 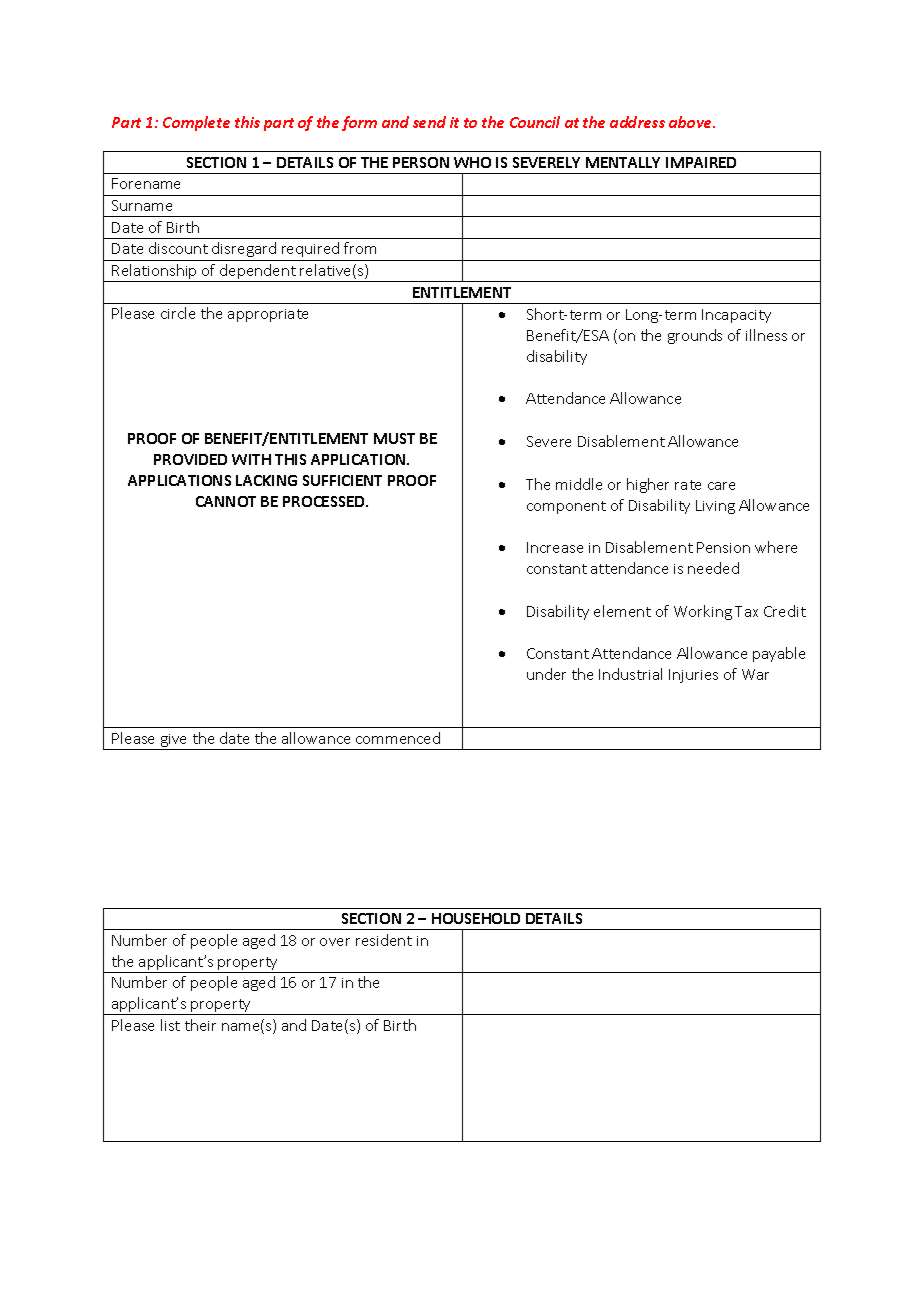 What do you see at coordinates (394, 438) in the screenshot?
I see `MUST` at bounding box center [394, 438].
